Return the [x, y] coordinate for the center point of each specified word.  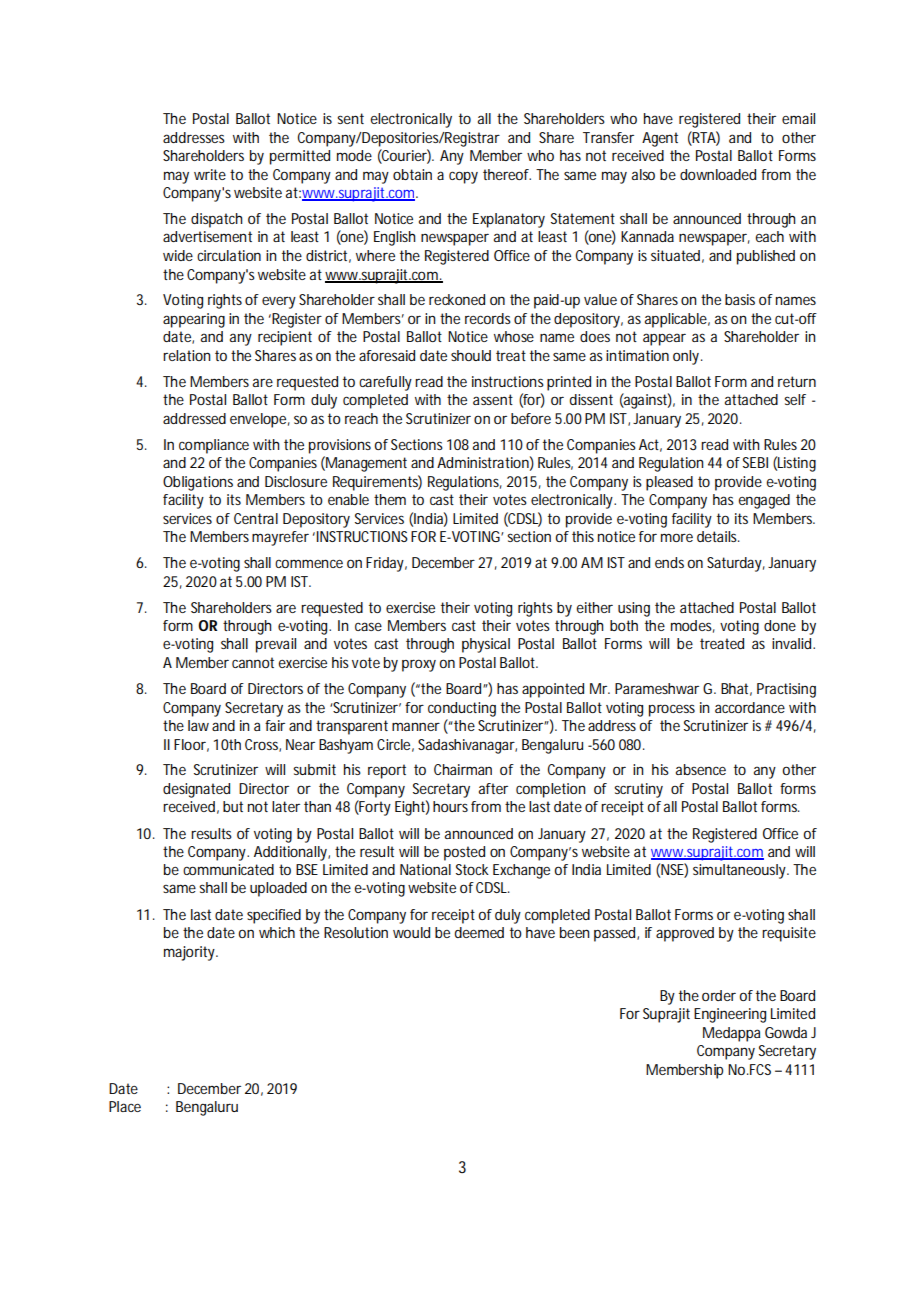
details [718, 536]
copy [463, 177]
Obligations [198, 483]
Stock [472, 869]
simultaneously [741, 871]
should [471, 355]
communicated [228, 869]
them [390, 499]
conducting [462, 709]
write [210, 174]
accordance [750, 707]
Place [125, 1106]
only [688, 357]
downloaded [718, 174]
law [200, 725]
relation [187, 355]
